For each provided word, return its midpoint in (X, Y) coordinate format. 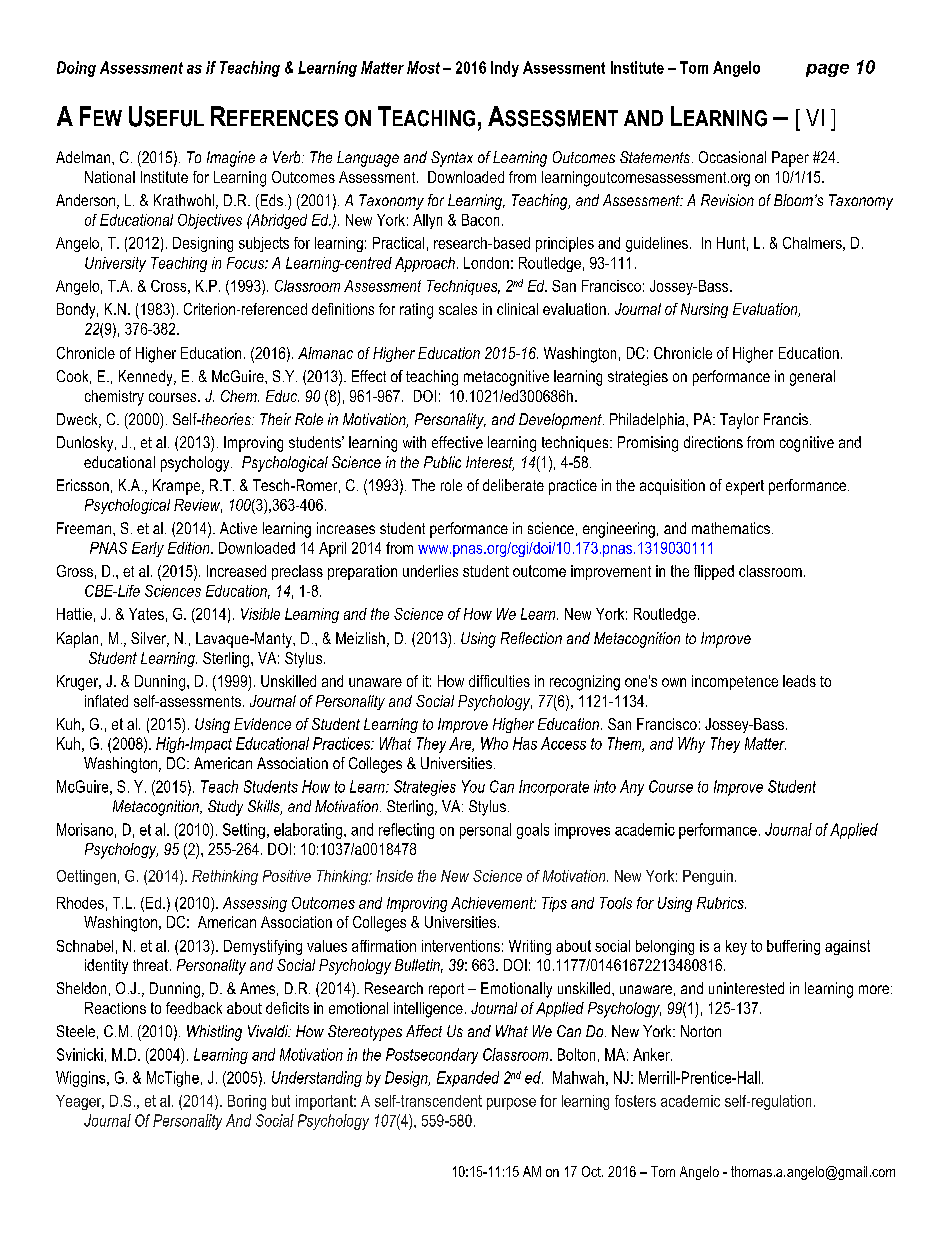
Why (691, 745)
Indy (505, 69)
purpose (511, 1104)
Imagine (231, 159)
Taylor (739, 421)
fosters (635, 1101)
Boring (247, 1102)
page (827, 70)
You (473, 786)
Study (225, 808)
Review (198, 506)
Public (442, 462)
